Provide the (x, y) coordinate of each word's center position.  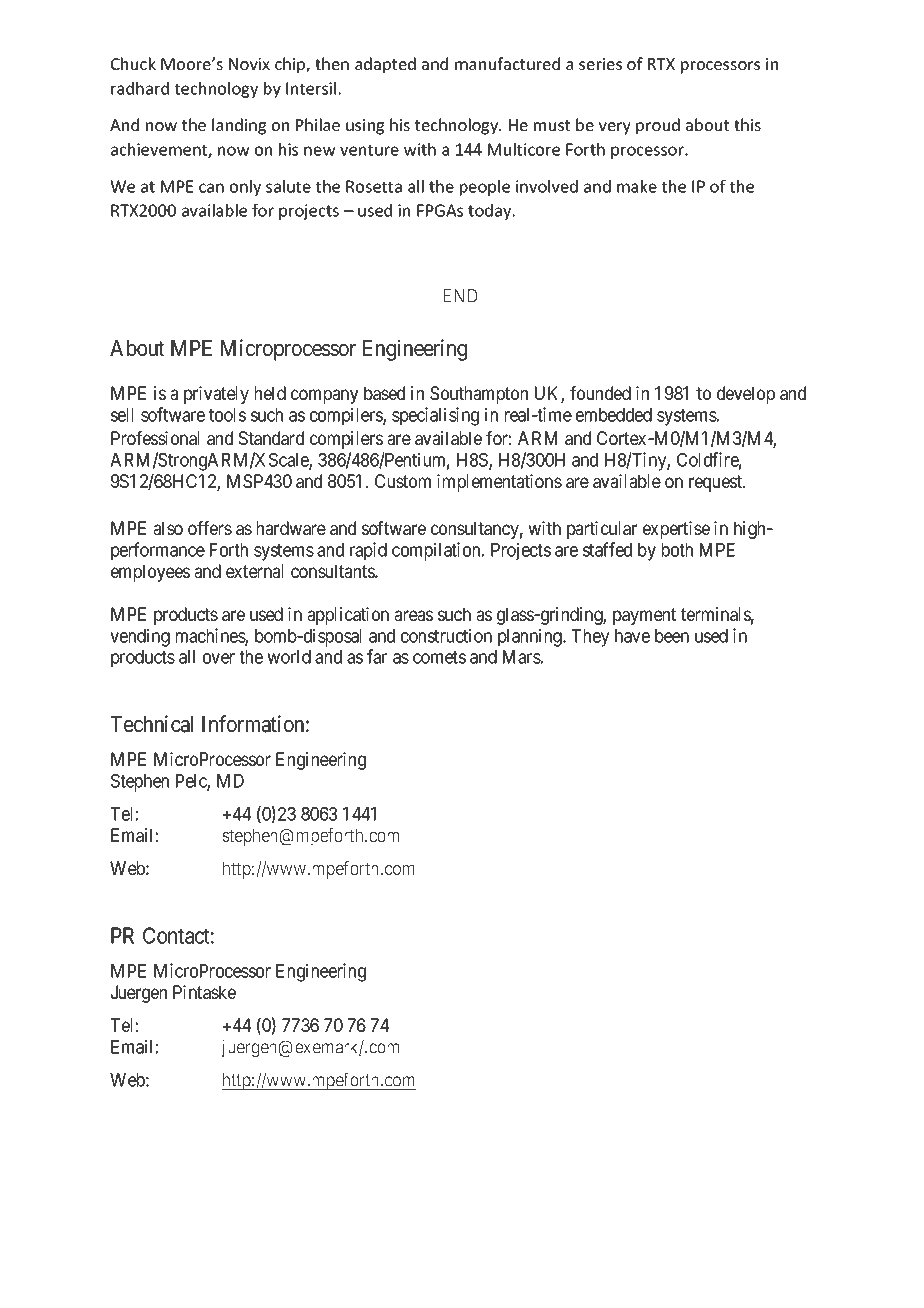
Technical (152, 724)
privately (216, 395)
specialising (435, 416)
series (600, 64)
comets (439, 657)
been (672, 636)
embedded (614, 415)
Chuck (133, 63)
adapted (385, 65)
